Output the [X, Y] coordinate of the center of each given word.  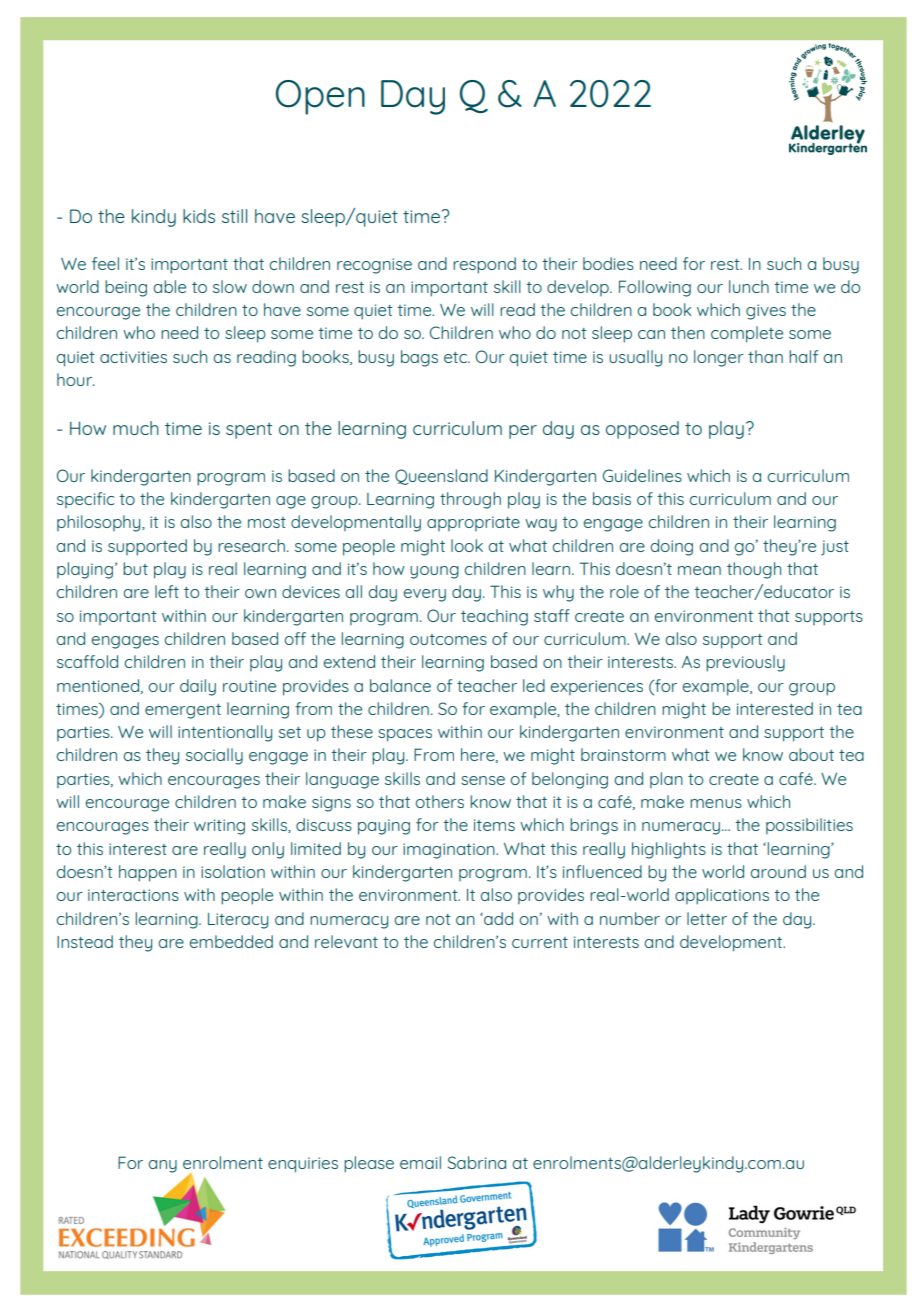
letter [707, 918]
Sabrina [477, 1162]
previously [745, 663]
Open [320, 97]
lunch [749, 286]
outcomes [448, 639]
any [162, 1166]
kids [199, 216]
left [167, 591]
